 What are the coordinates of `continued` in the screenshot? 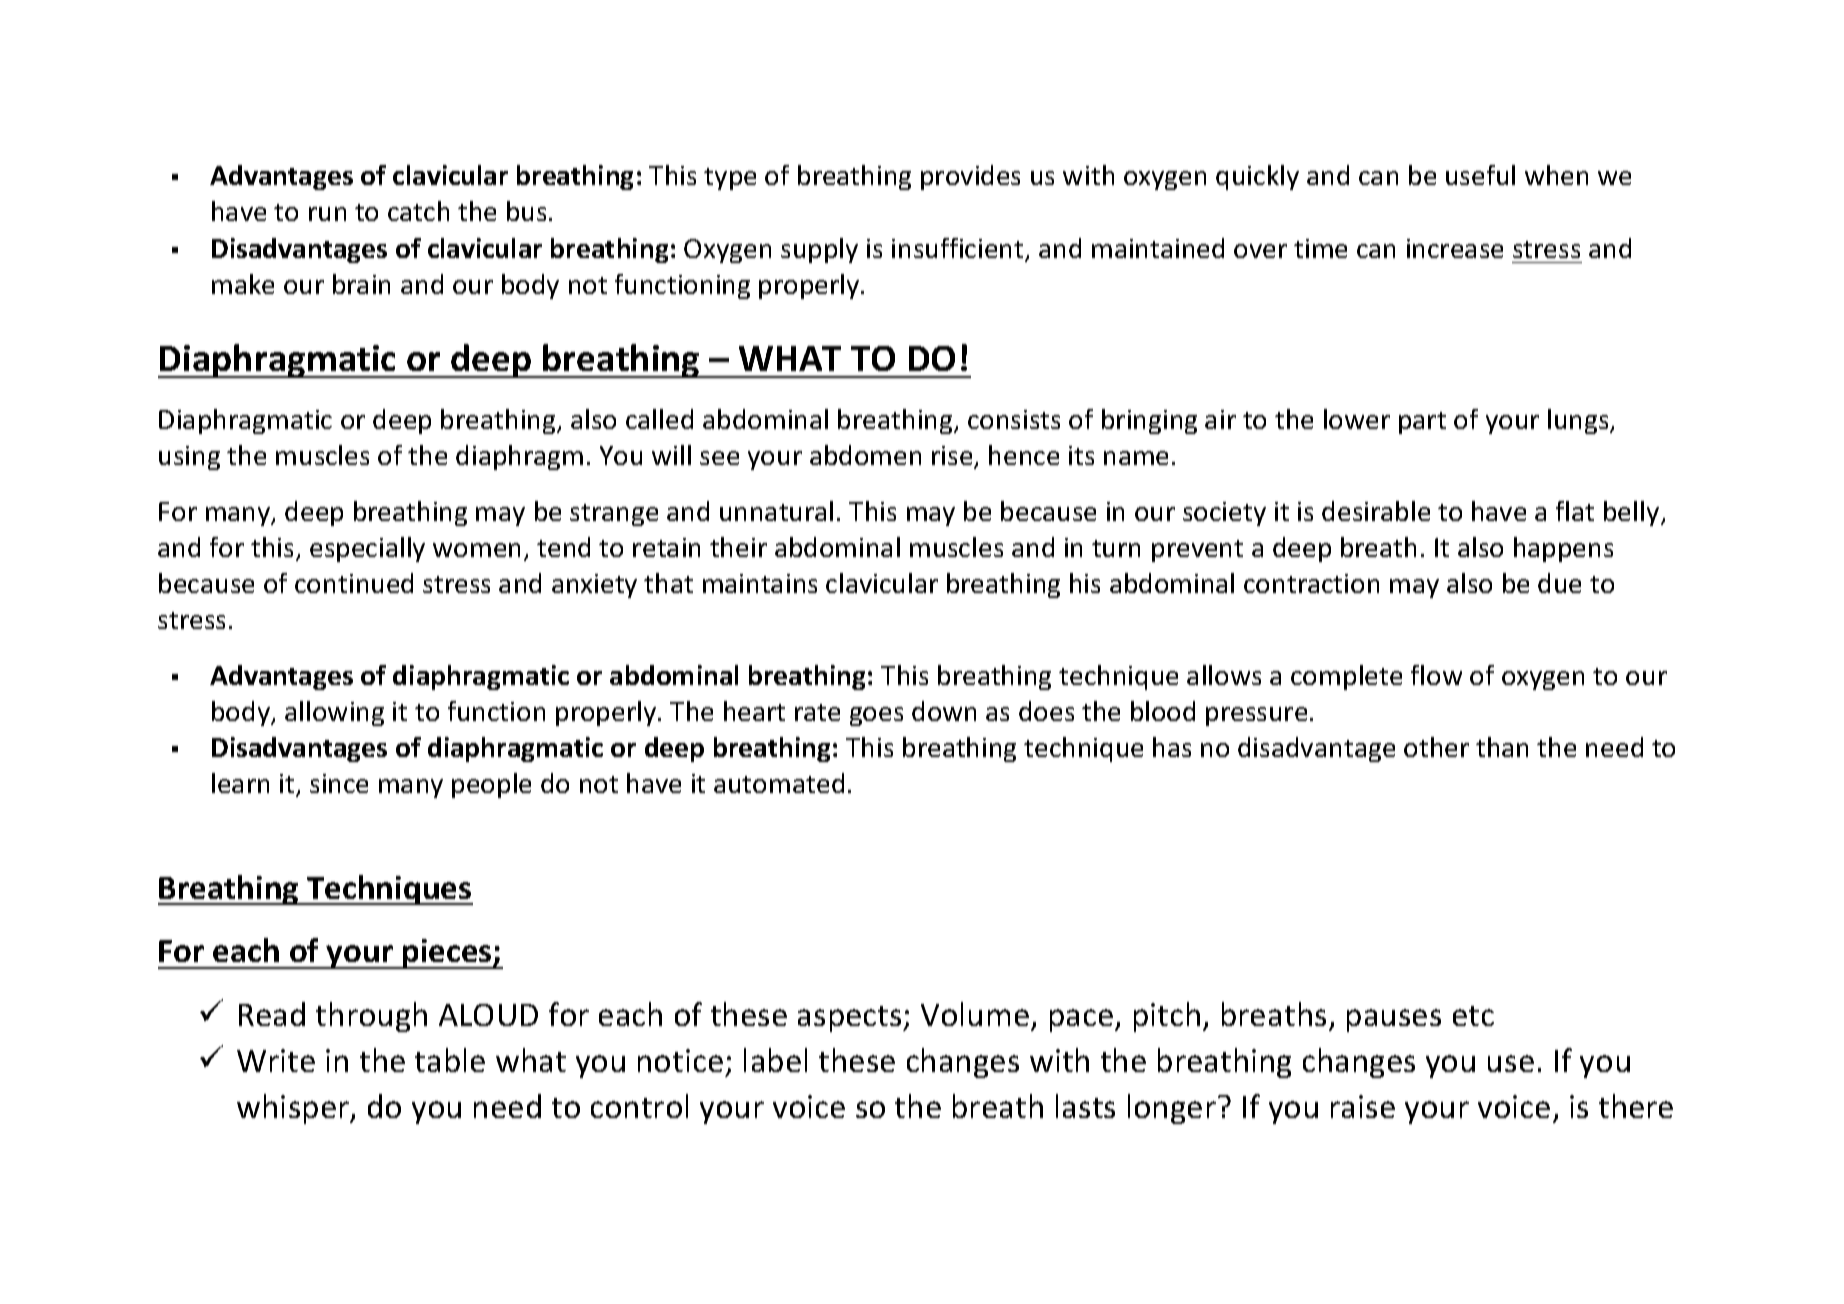 It's located at (354, 583).
